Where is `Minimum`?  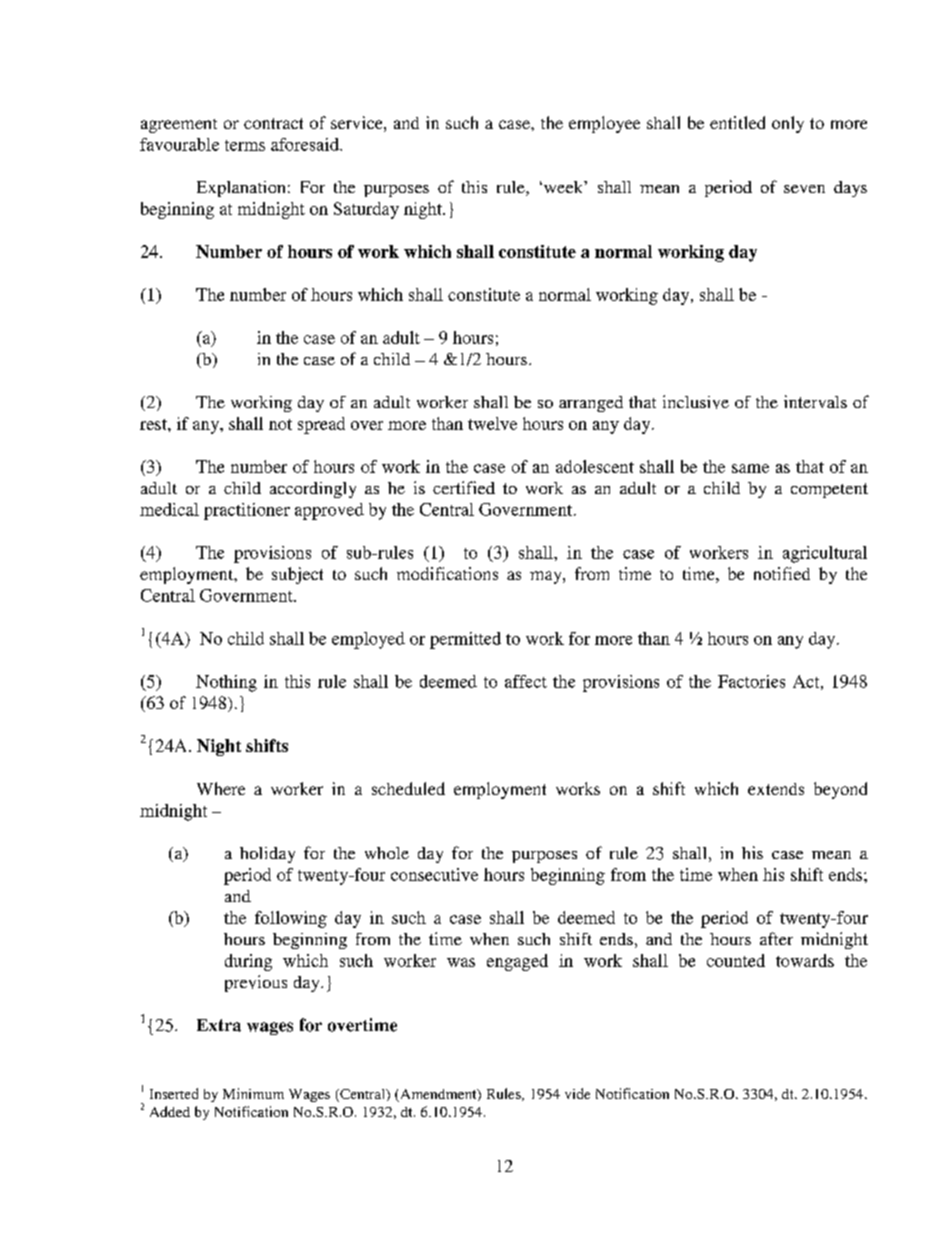 Minimum is located at coordinates (253, 1093).
